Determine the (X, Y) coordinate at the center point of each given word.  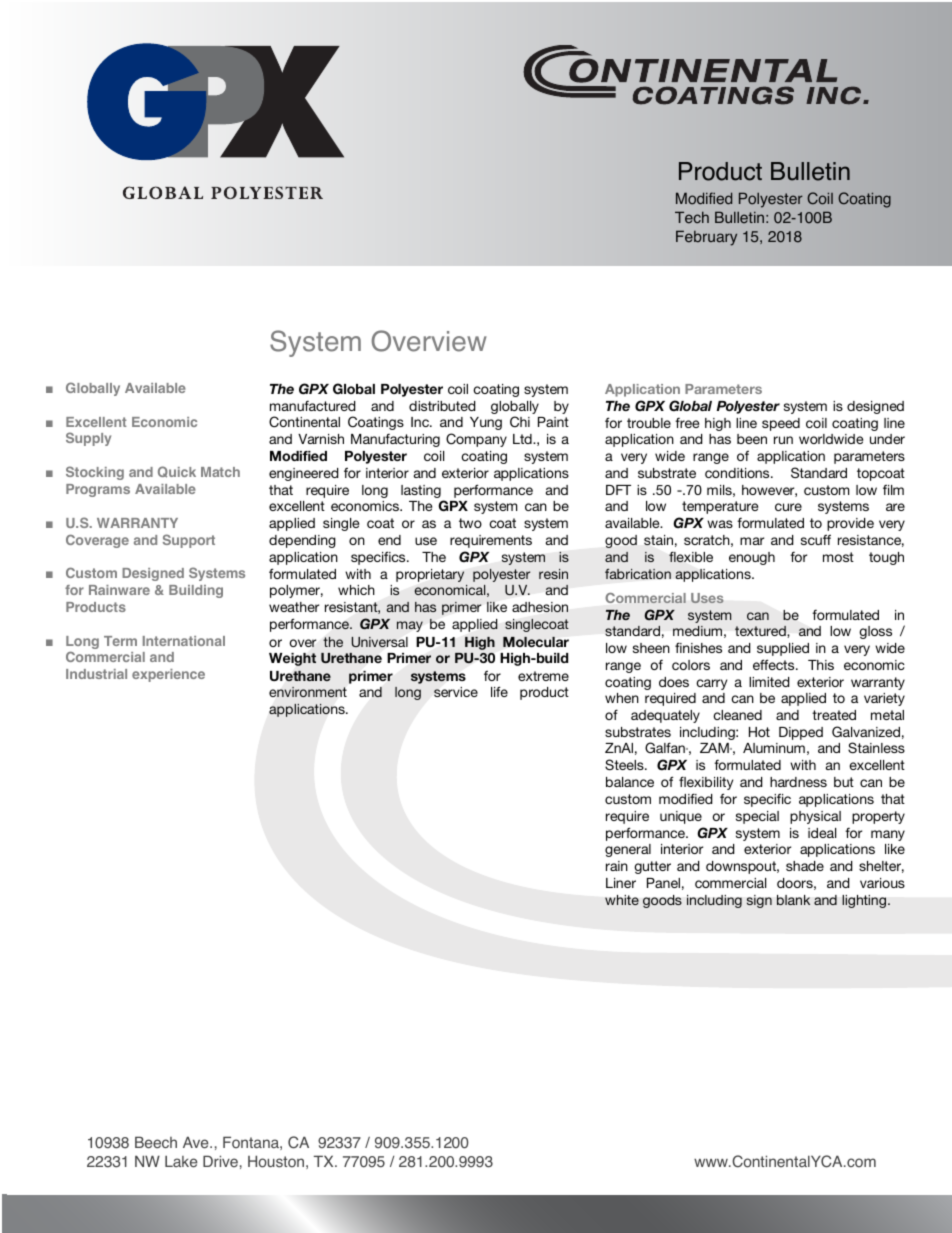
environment (308, 692)
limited (769, 682)
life (499, 691)
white (622, 900)
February (706, 238)
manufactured (313, 406)
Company (476, 440)
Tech (692, 217)
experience (168, 675)
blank (793, 900)
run (783, 440)
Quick (177, 472)
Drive (220, 1161)
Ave (197, 1142)
